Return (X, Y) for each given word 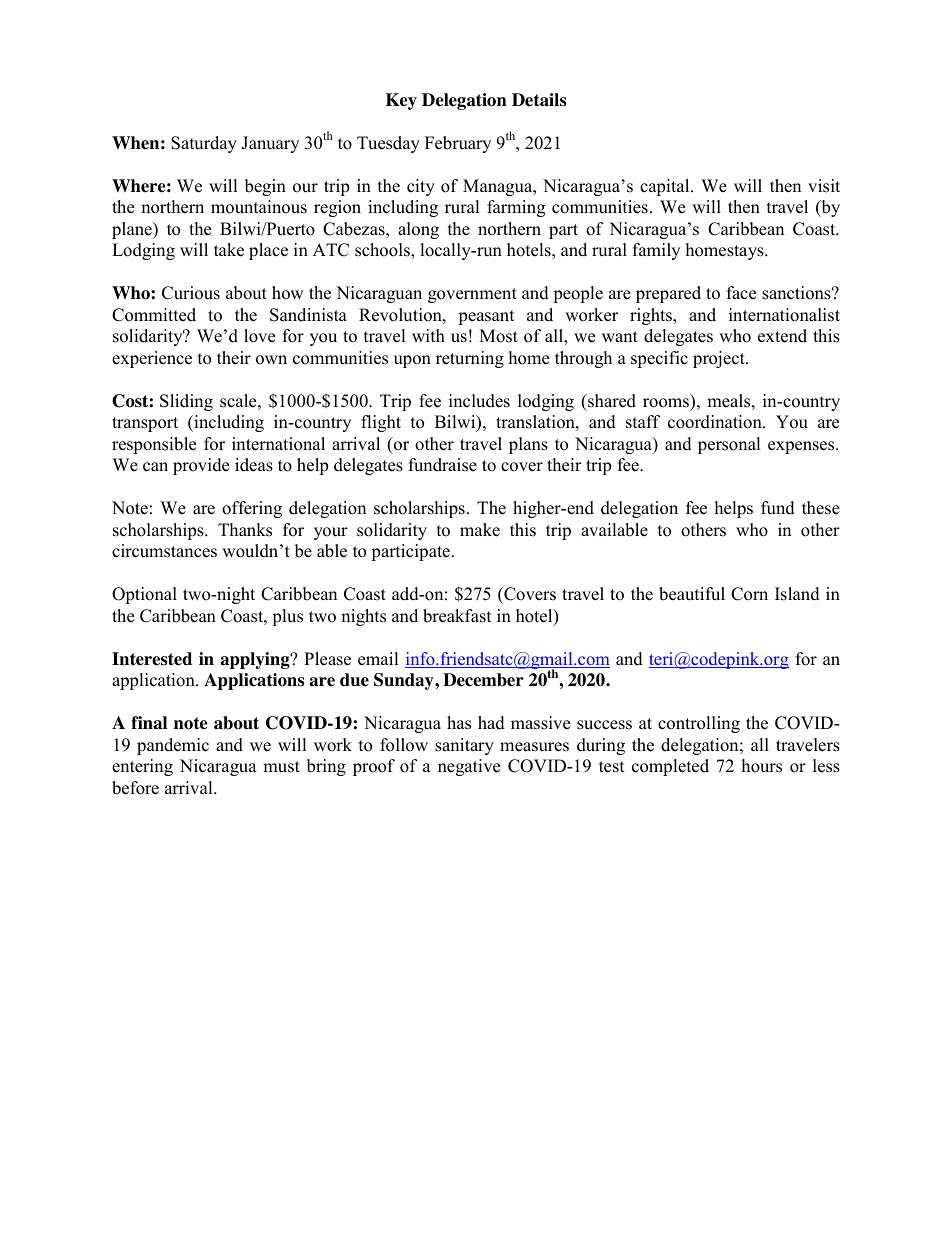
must (281, 767)
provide (201, 466)
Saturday (204, 144)
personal (729, 445)
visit (824, 186)
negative (469, 767)
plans (528, 445)
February (458, 144)
